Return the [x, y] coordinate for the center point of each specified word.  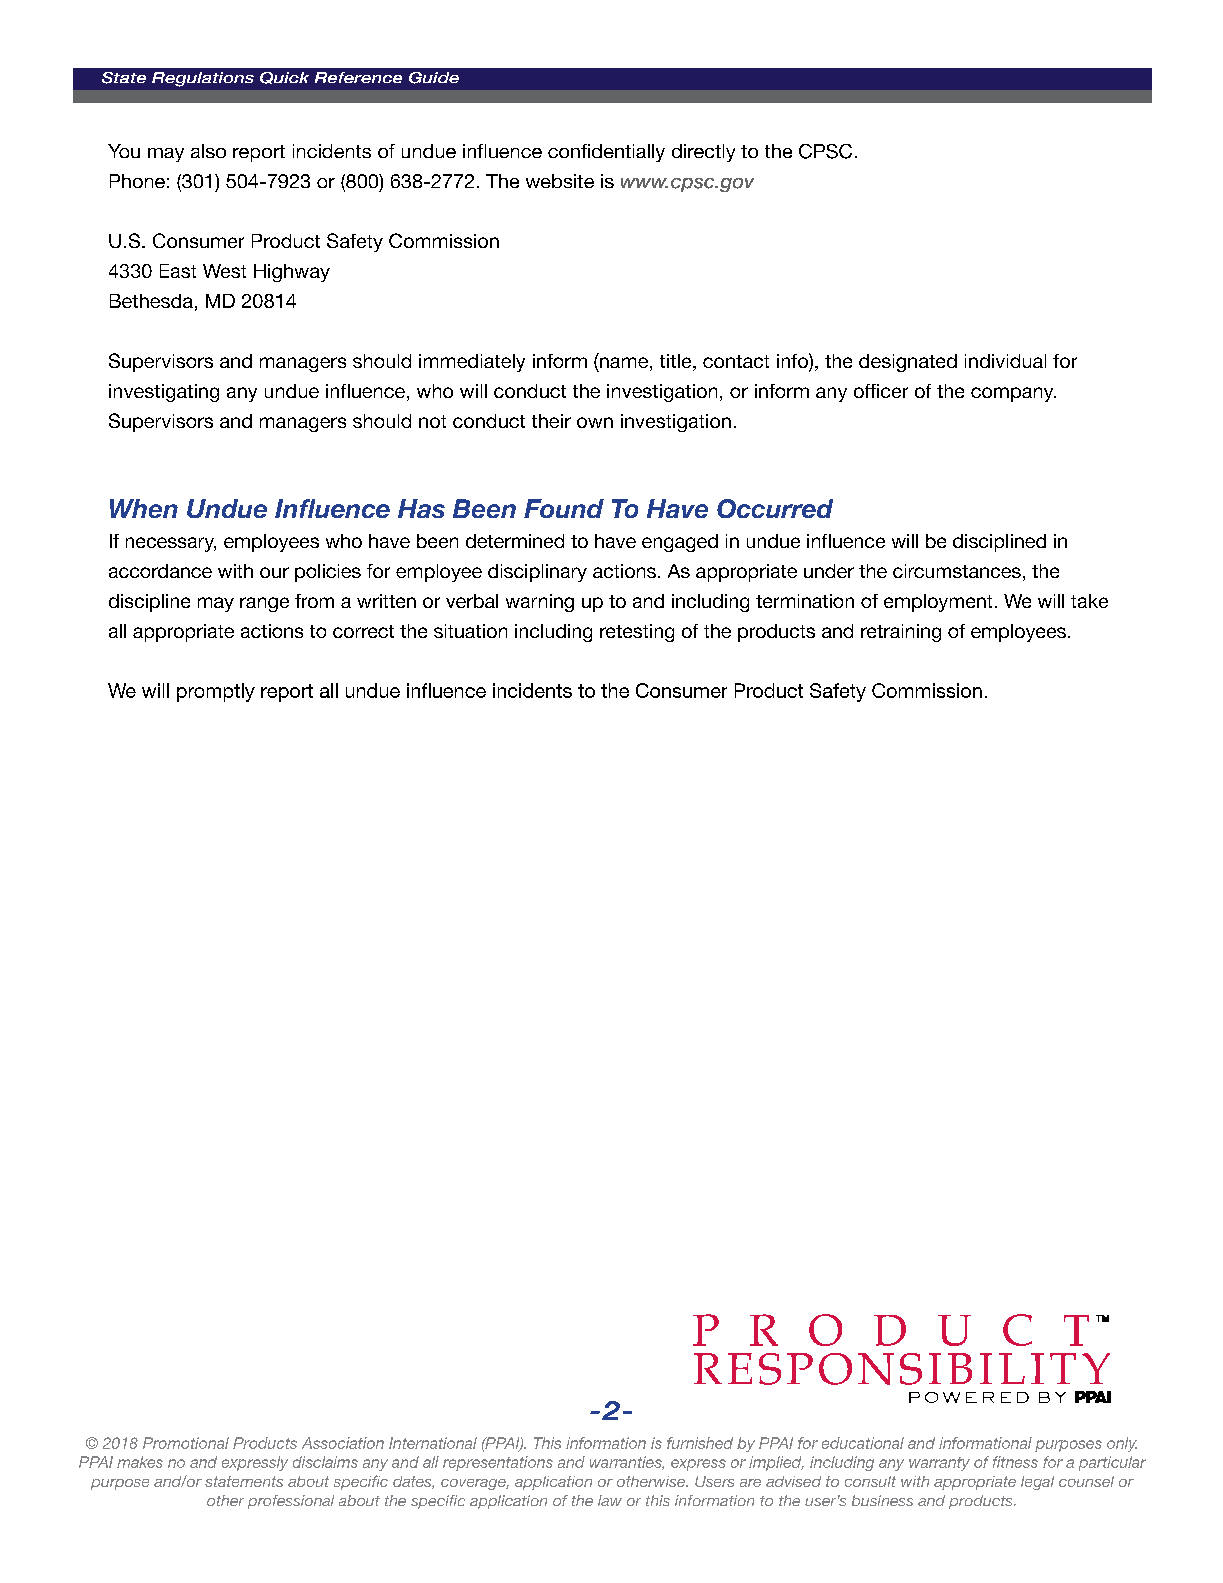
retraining [901, 633]
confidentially [606, 153]
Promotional [186, 1443]
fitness [1015, 1462]
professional [291, 1502]
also [208, 151]
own [595, 422]
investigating [164, 393]
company [1013, 394]
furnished [700, 1443]
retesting [637, 633]
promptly [216, 692]
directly [703, 153]
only [1122, 1444]
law [610, 1500]
